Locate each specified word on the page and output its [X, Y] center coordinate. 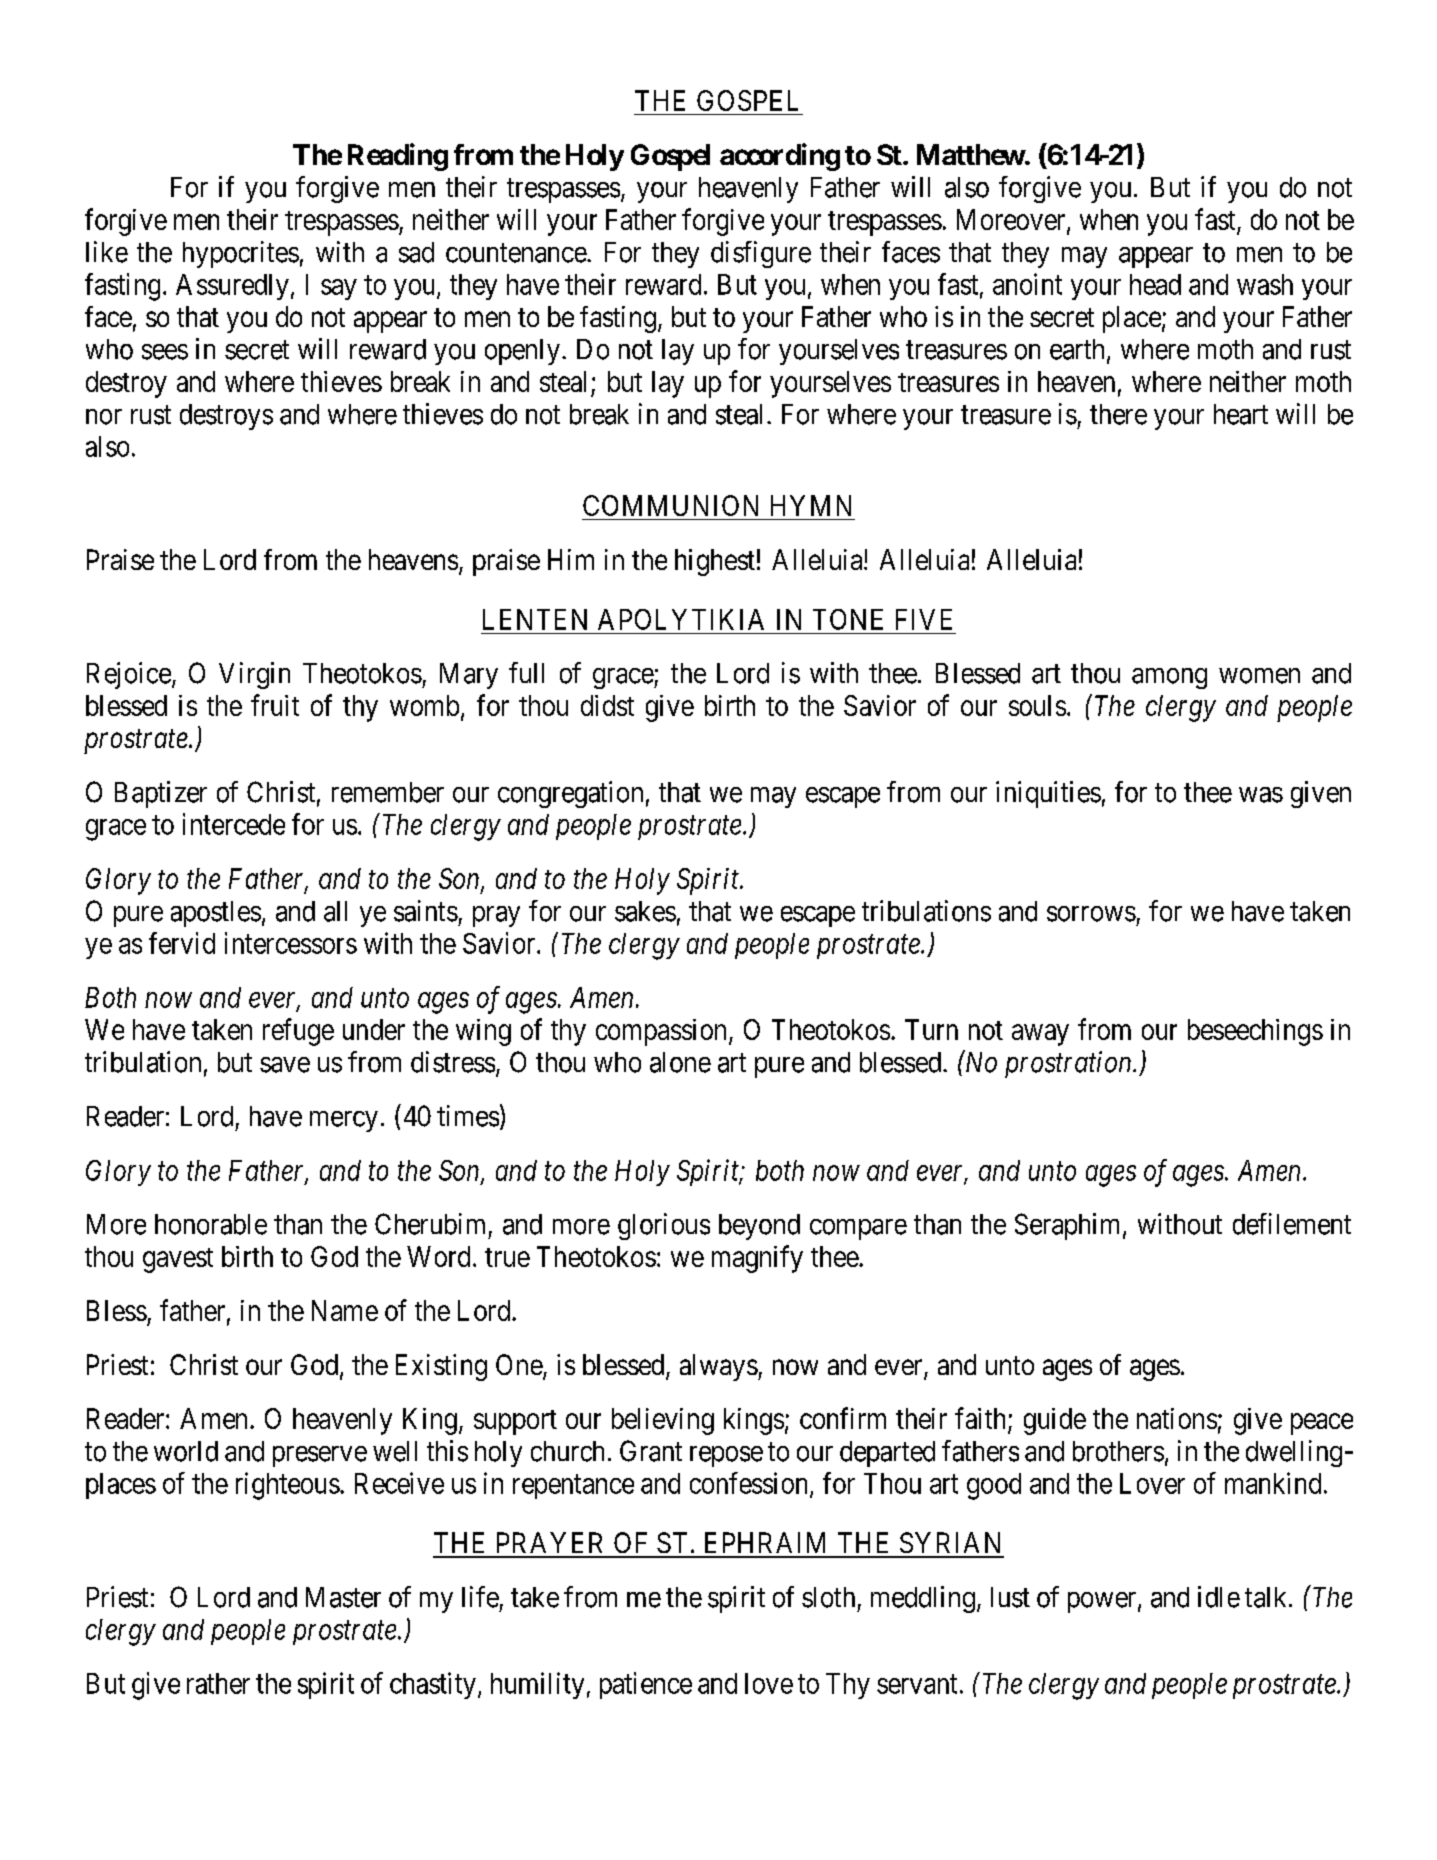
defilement [1292, 1224]
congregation [570, 794]
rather [218, 1683]
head [1155, 284]
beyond [759, 1227]
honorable [211, 1224]
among [1169, 678]
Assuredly [232, 287]
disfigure [761, 254]
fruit [275, 705]
